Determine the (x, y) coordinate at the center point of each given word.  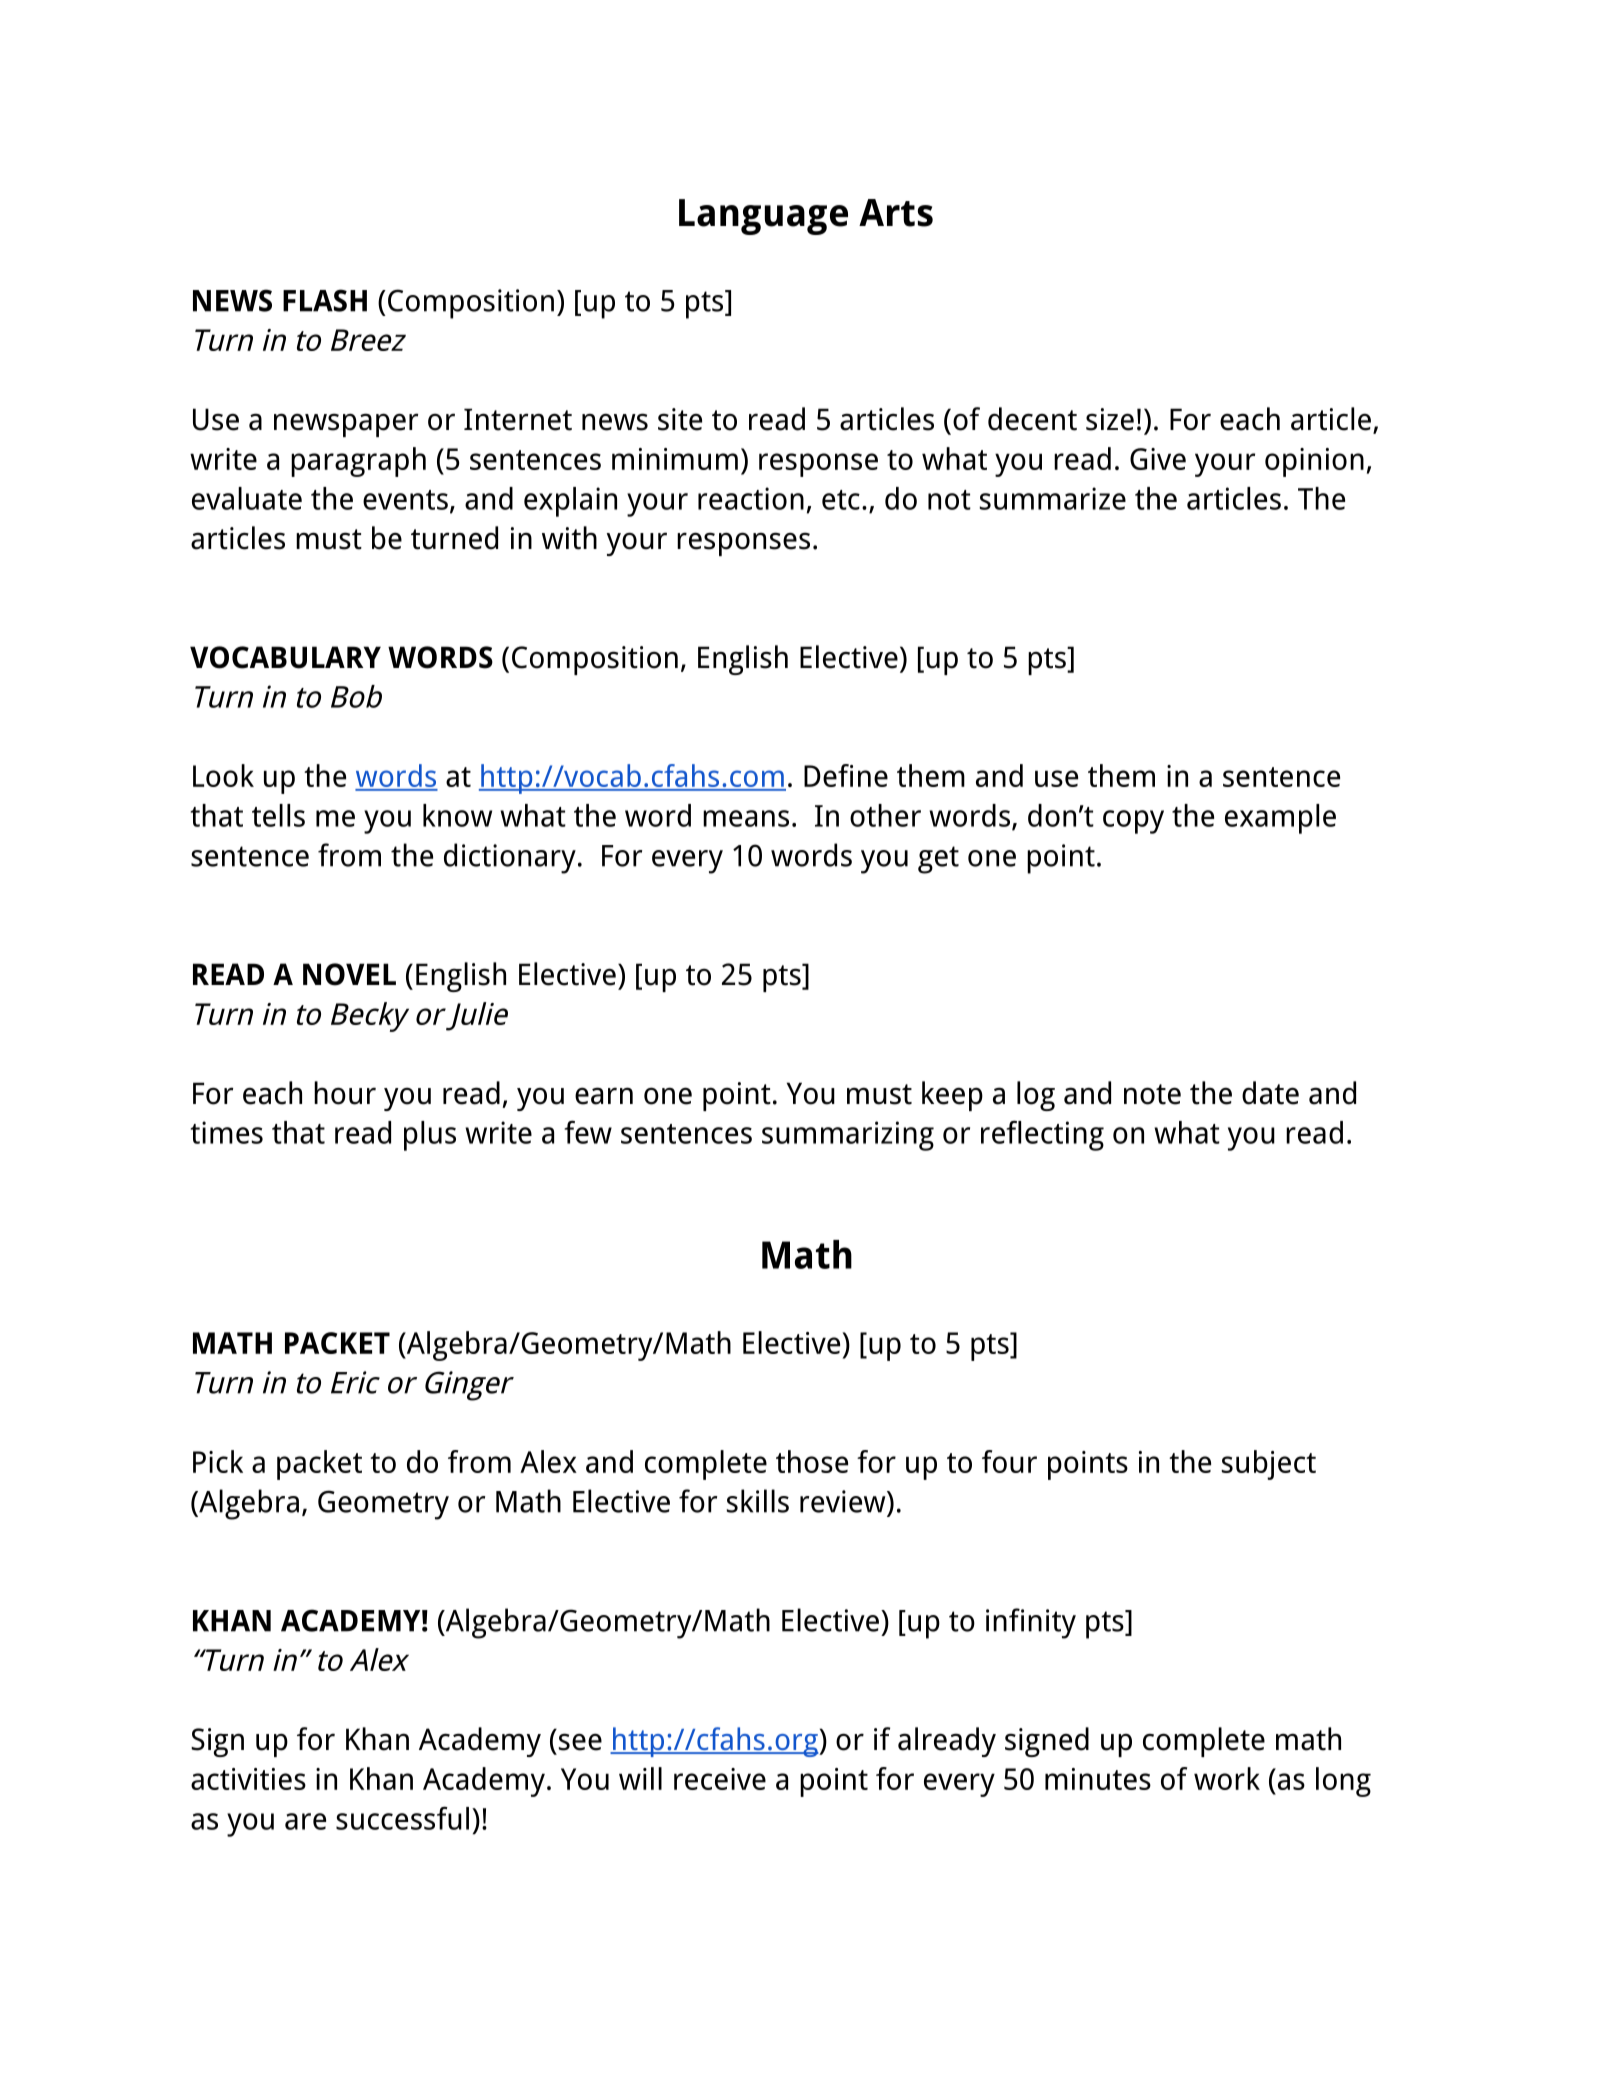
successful (402, 1818)
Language (763, 217)
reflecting (1042, 1135)
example (1280, 819)
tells (278, 815)
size (1110, 419)
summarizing (848, 1136)
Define (846, 775)
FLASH (325, 300)
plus (430, 1136)
